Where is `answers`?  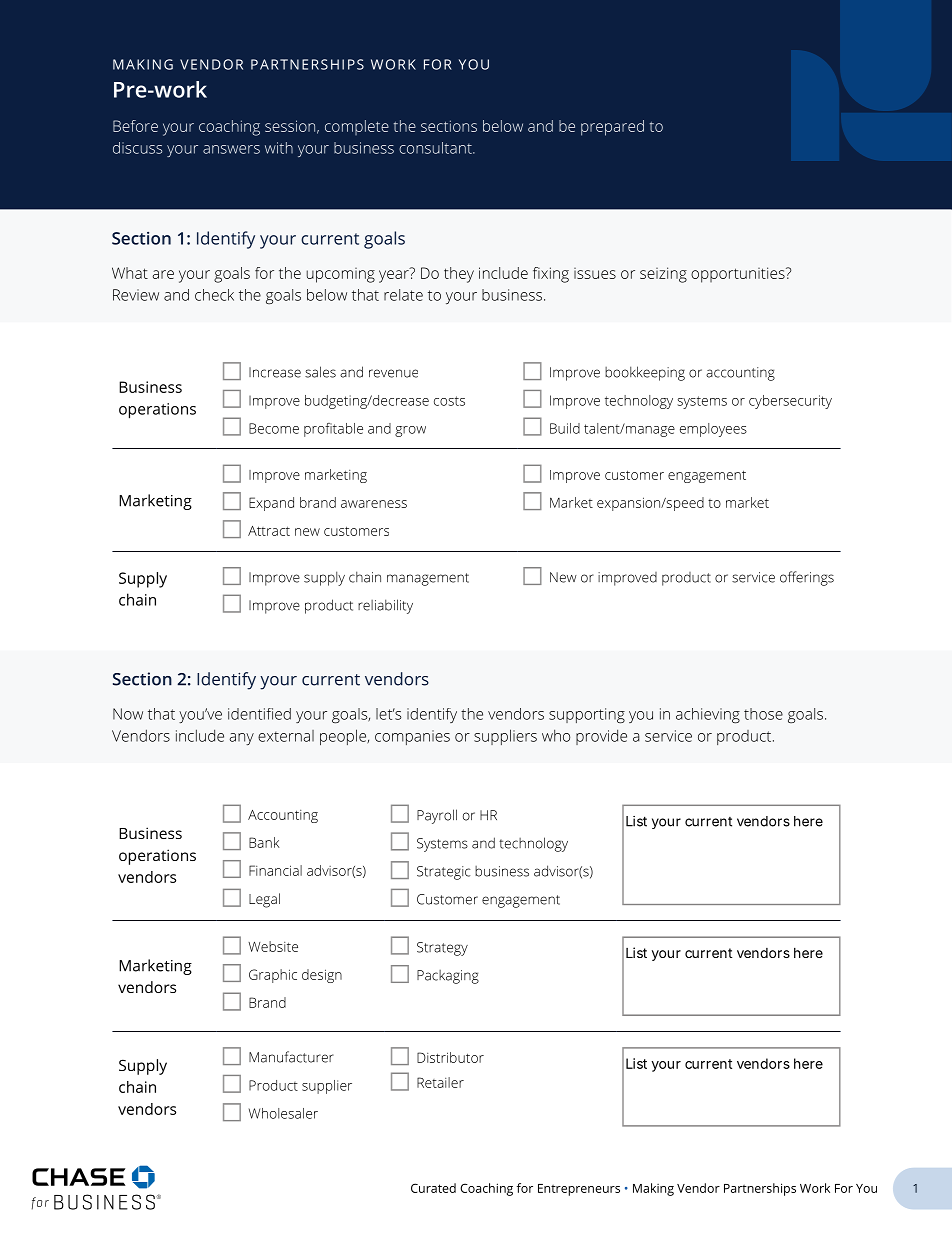 answers is located at coordinates (231, 149).
